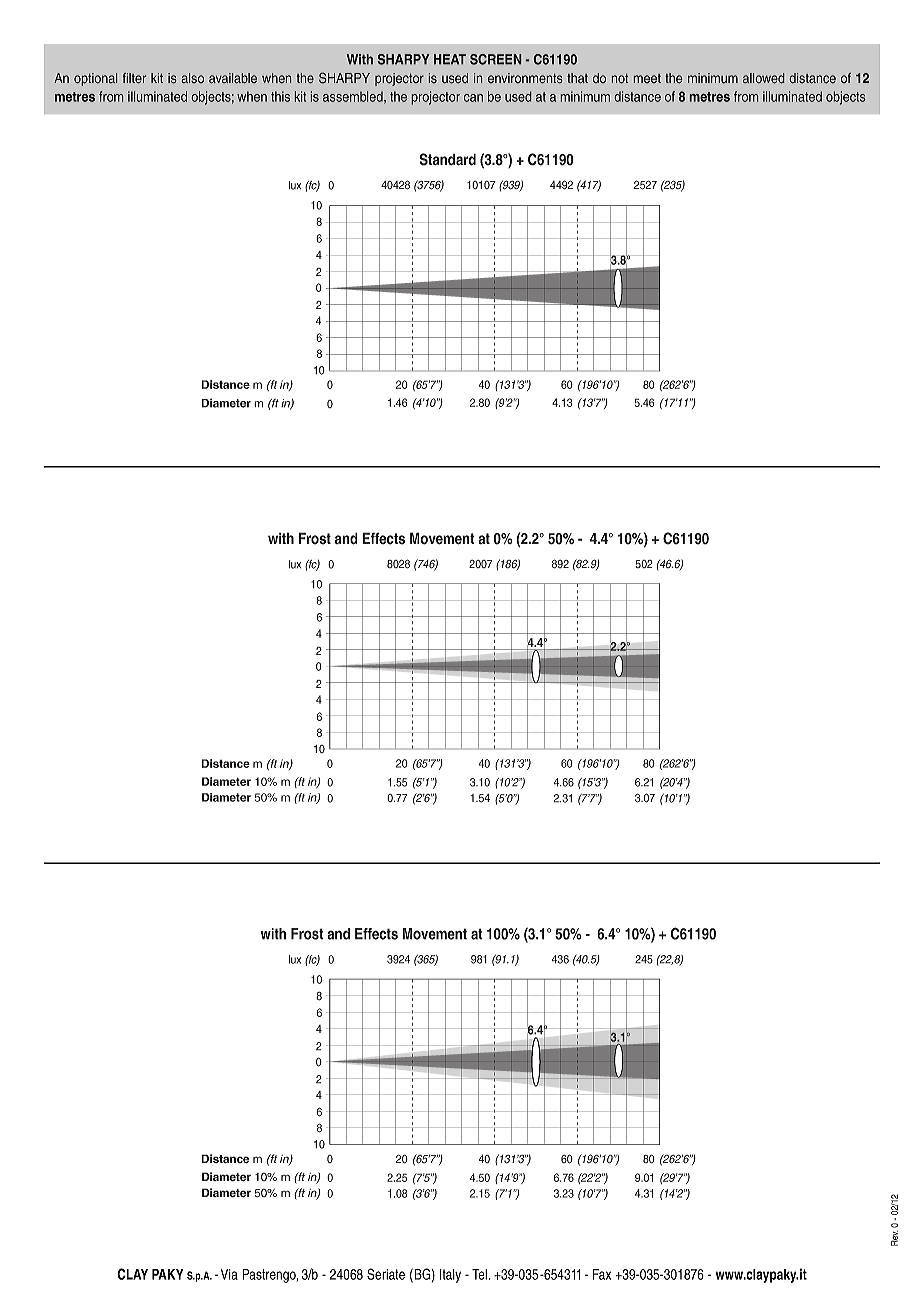  Describe the element at coordinates (480, 1274) in the image. I see `Tel` at that location.
